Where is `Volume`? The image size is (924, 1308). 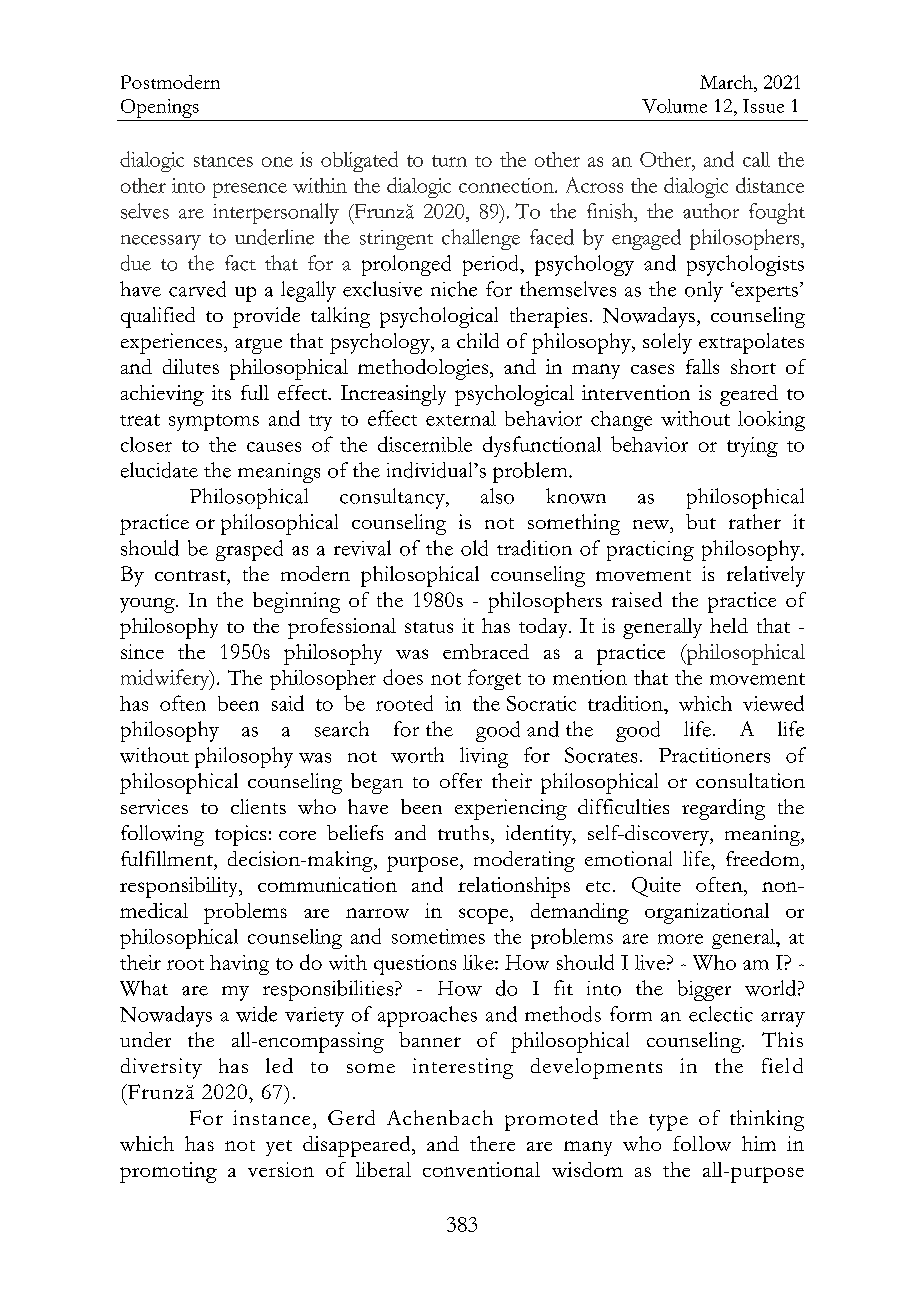
Volume is located at coordinates (674, 106).
